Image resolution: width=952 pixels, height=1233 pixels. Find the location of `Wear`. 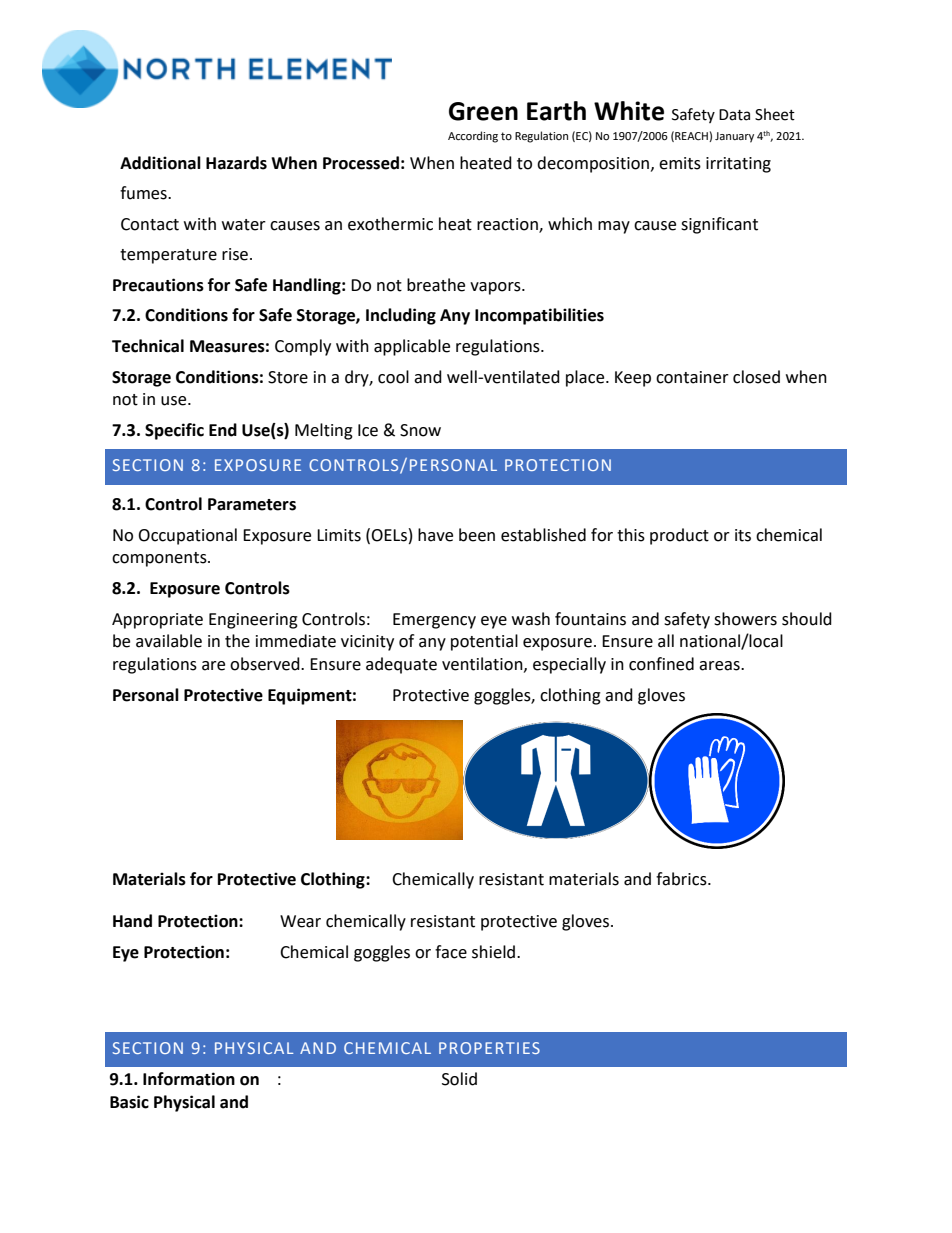

Wear is located at coordinates (300, 921).
